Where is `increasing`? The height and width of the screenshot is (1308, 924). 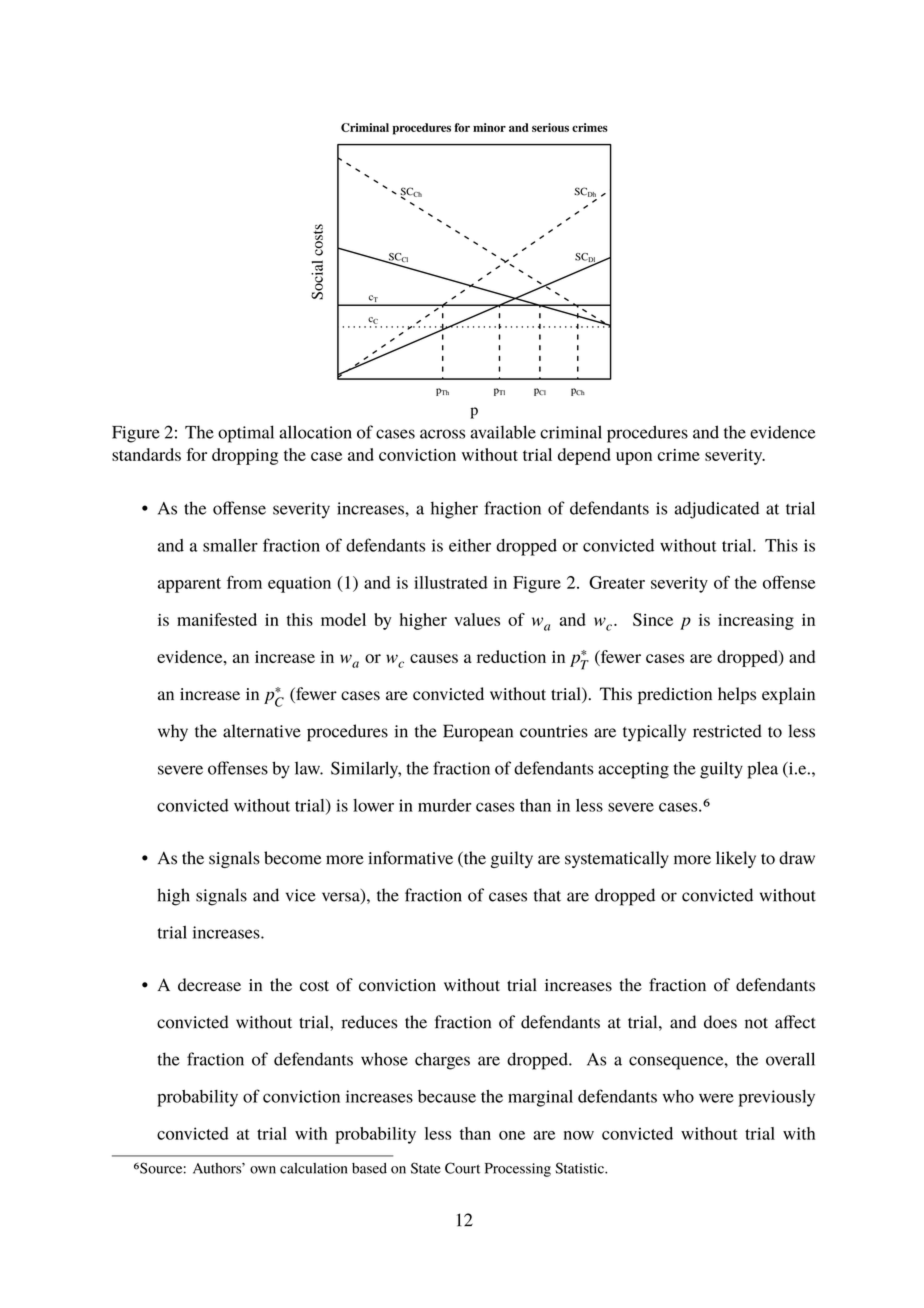
increasing is located at coordinates (756, 622).
